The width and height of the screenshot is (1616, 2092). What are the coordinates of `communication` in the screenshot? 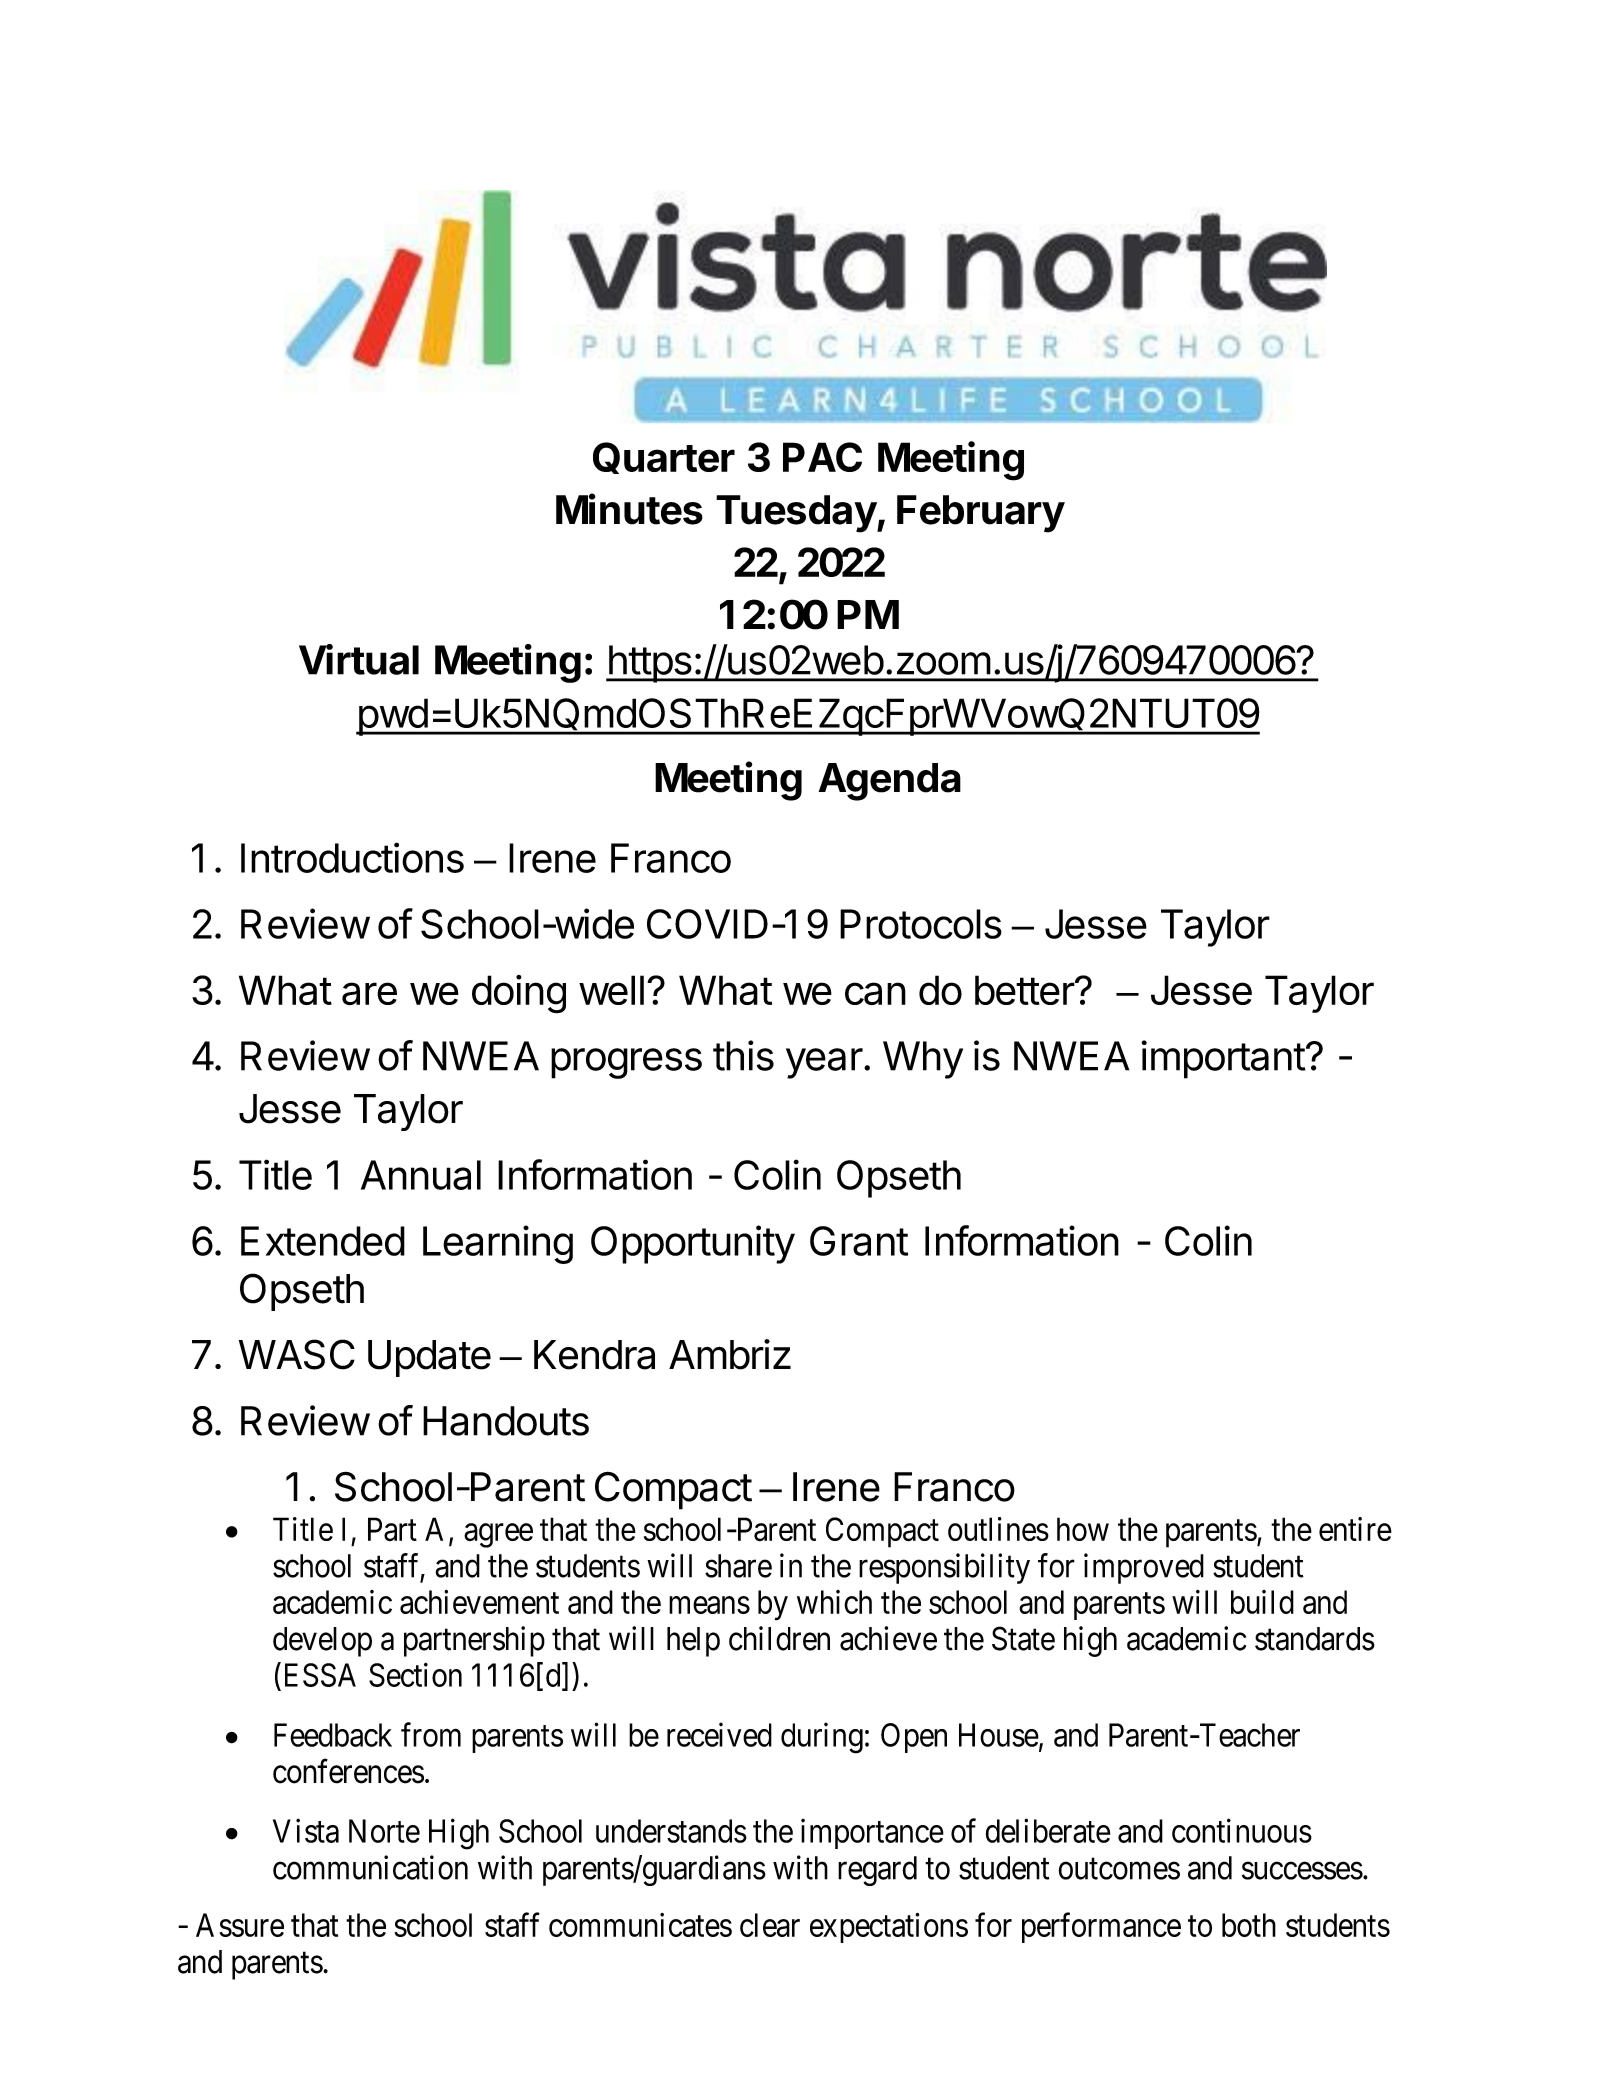 It's located at (370, 1867).
